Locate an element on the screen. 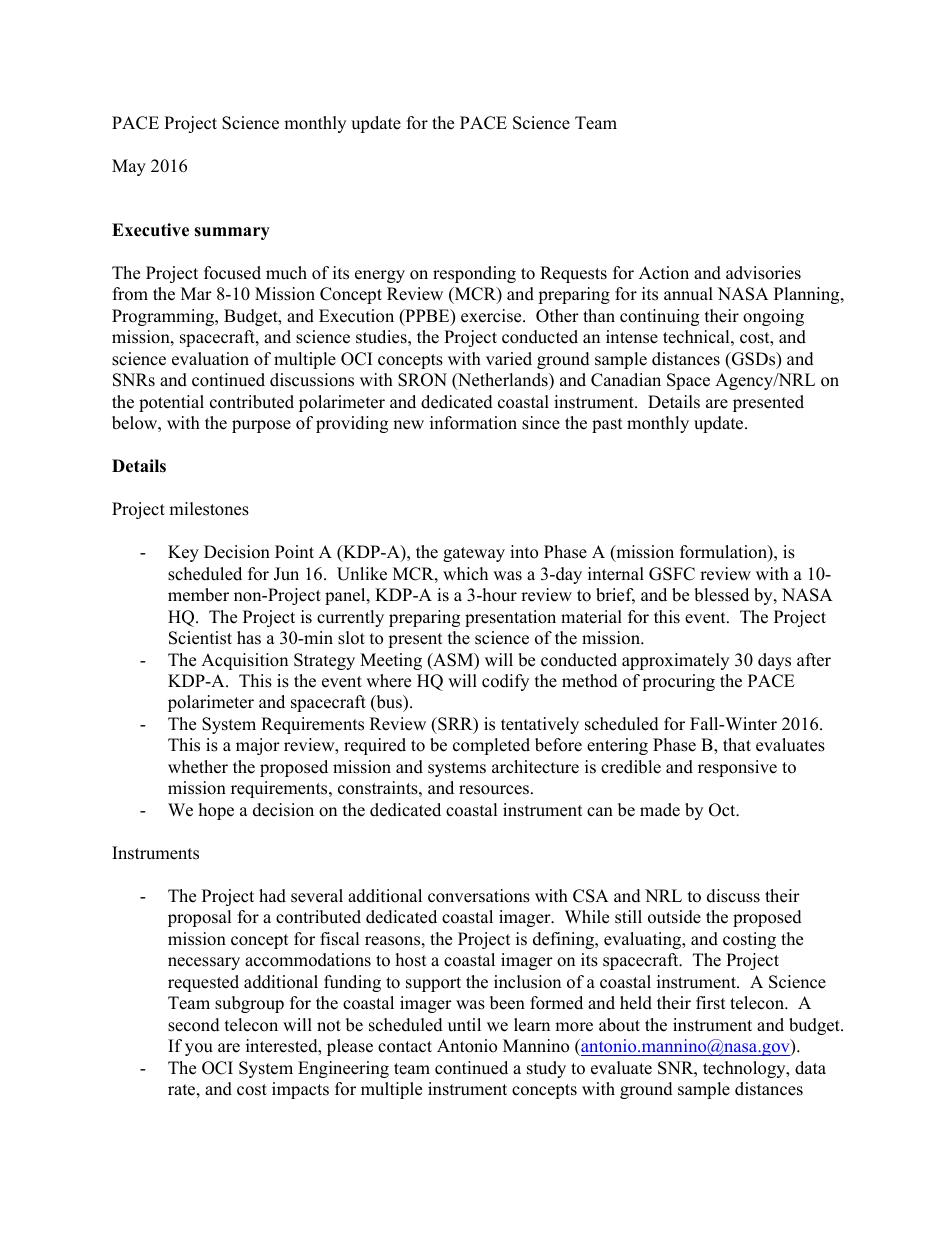  which is located at coordinates (465, 574).
